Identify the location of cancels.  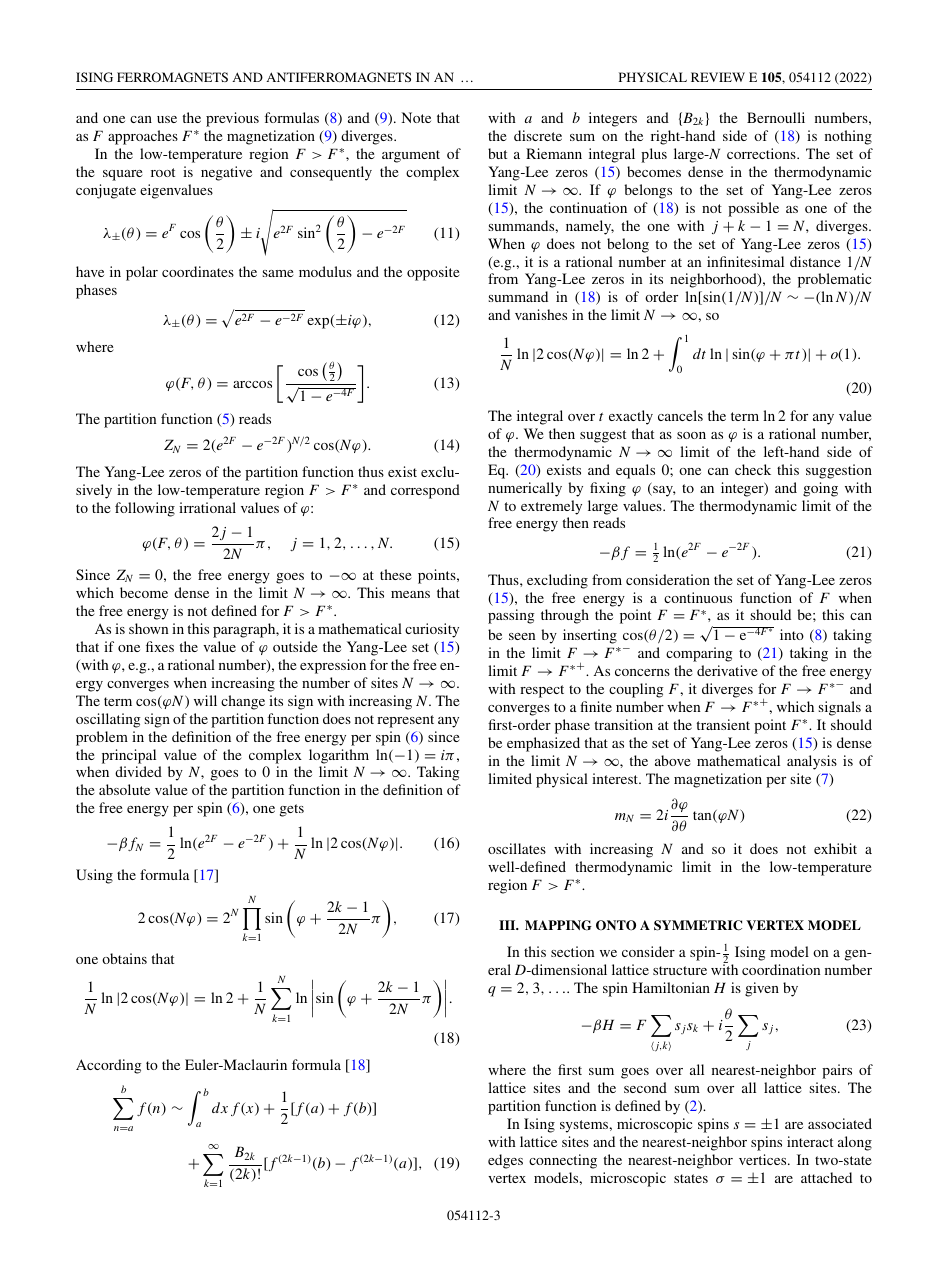
(680, 415).
